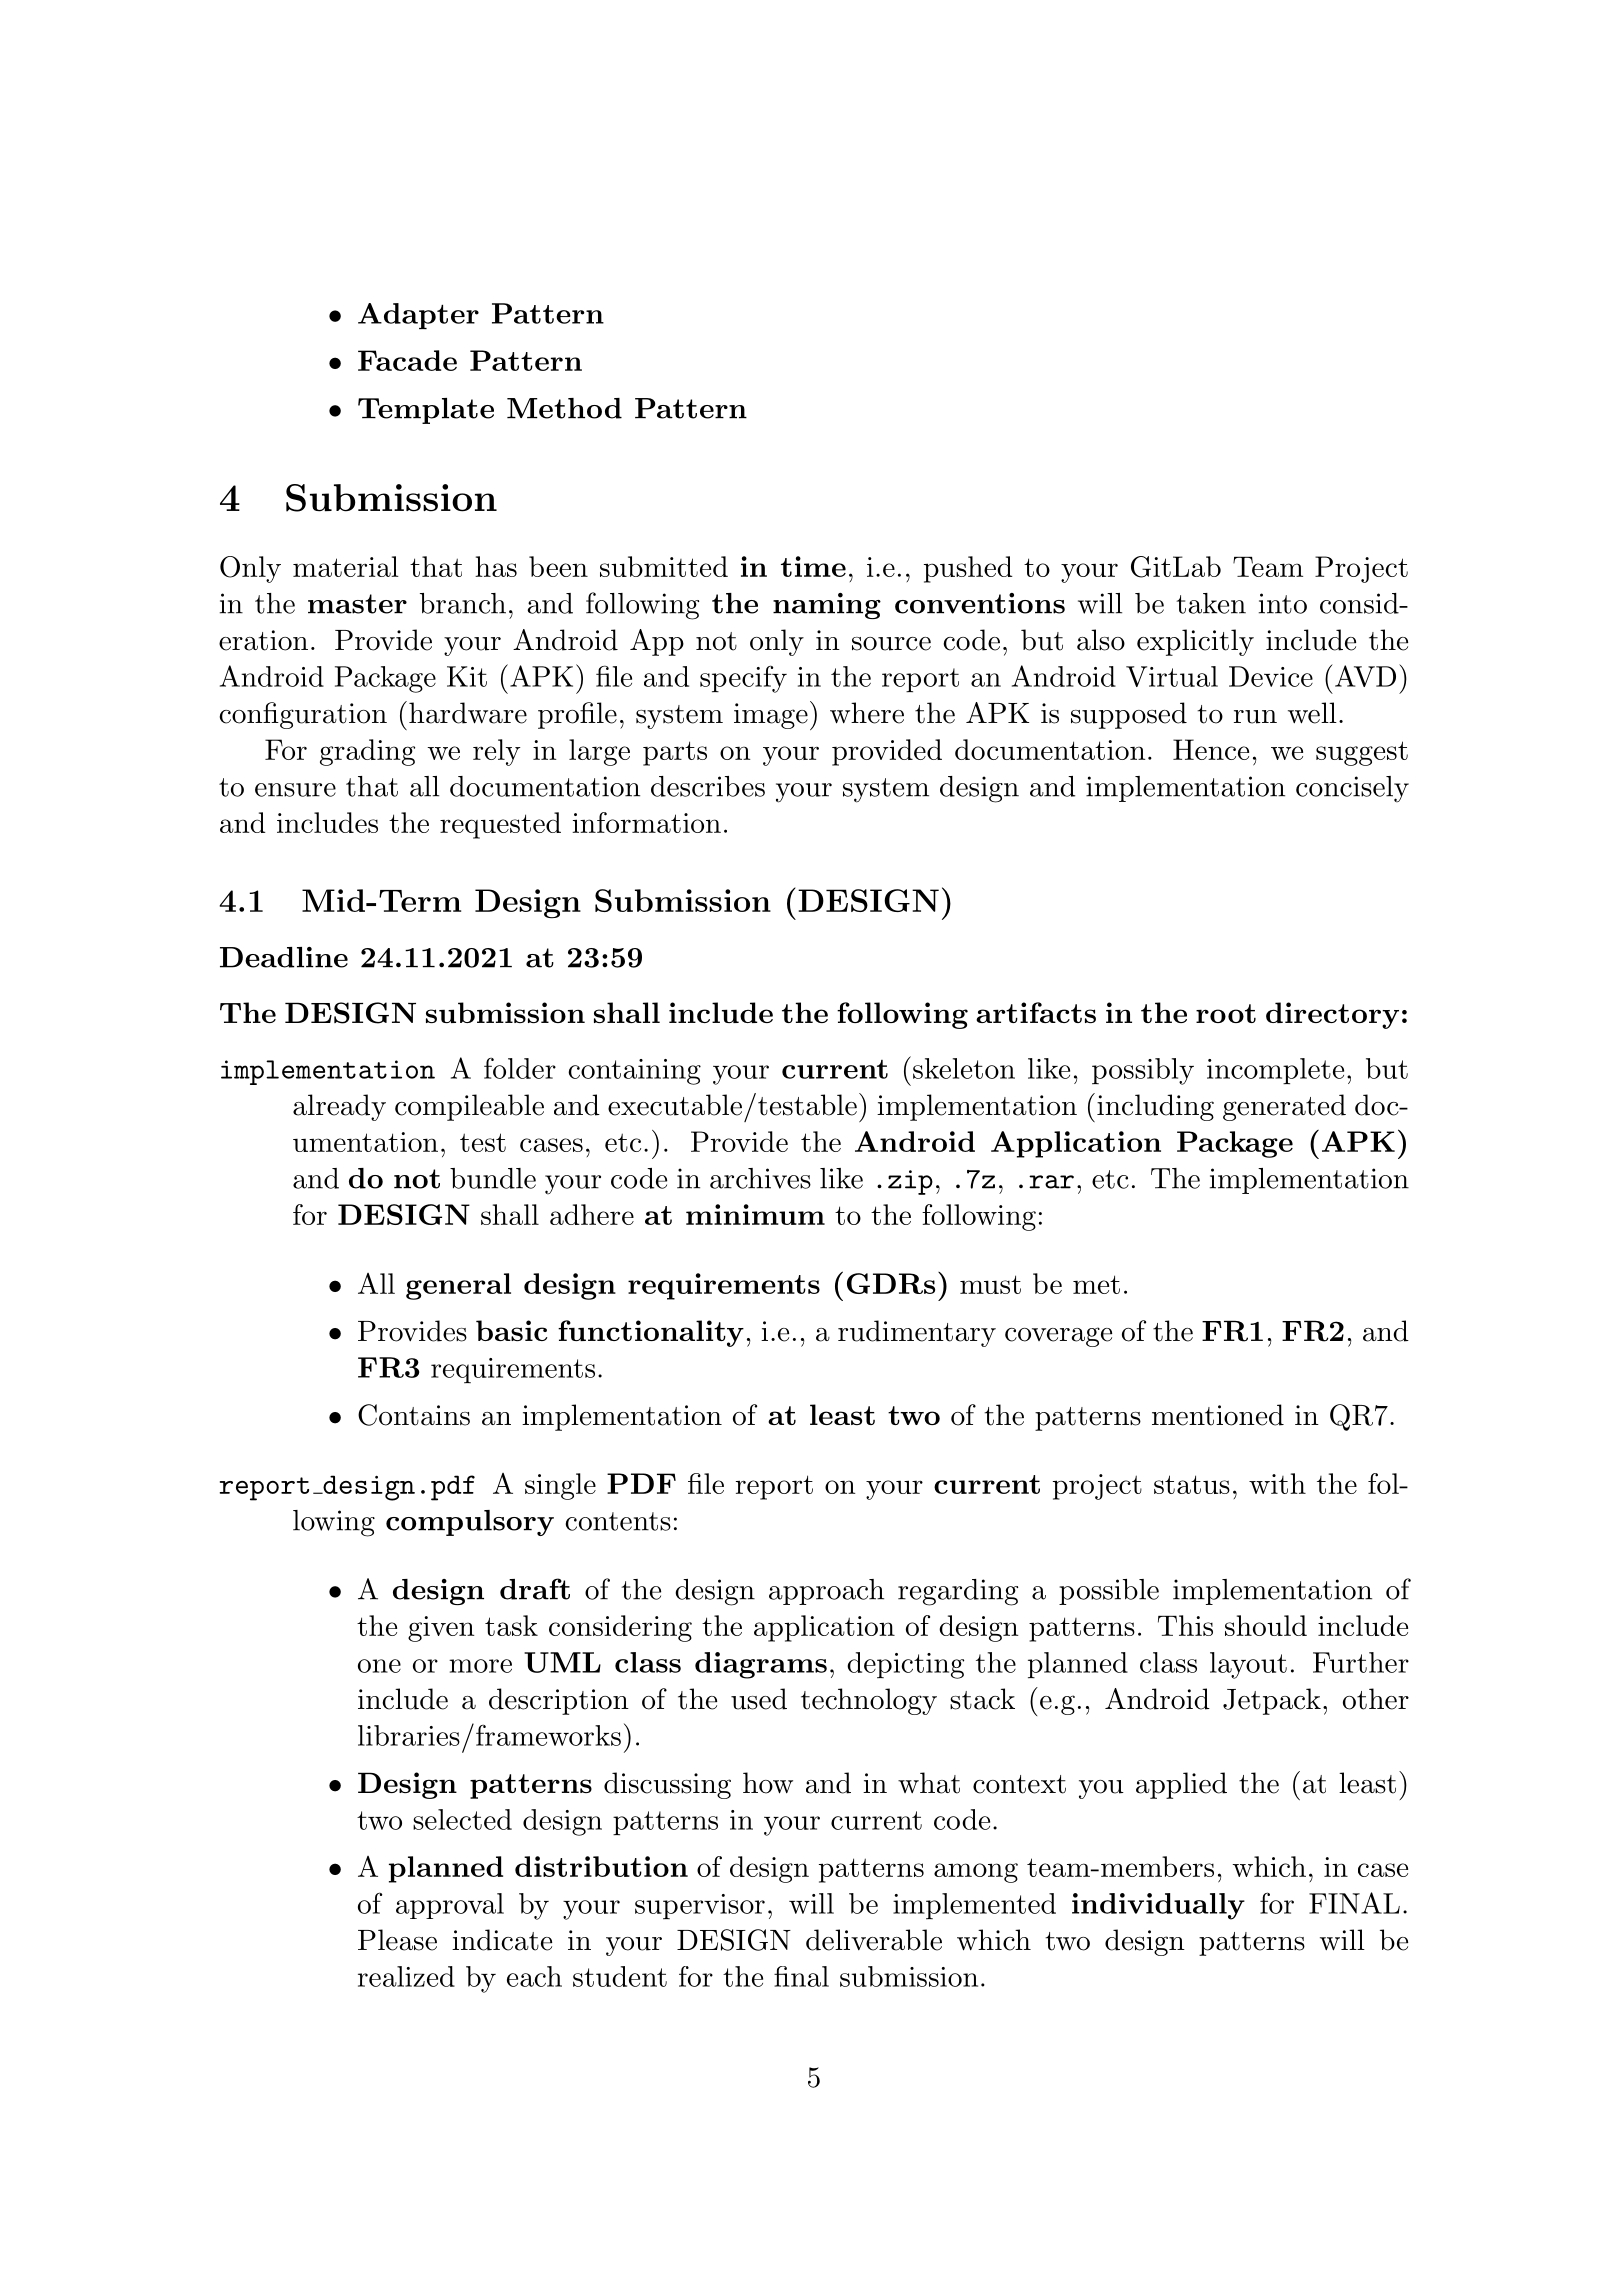 This screenshot has width=1607, height=2273. What do you see at coordinates (1284, 1107) in the screenshot?
I see `generated` at bounding box center [1284, 1107].
